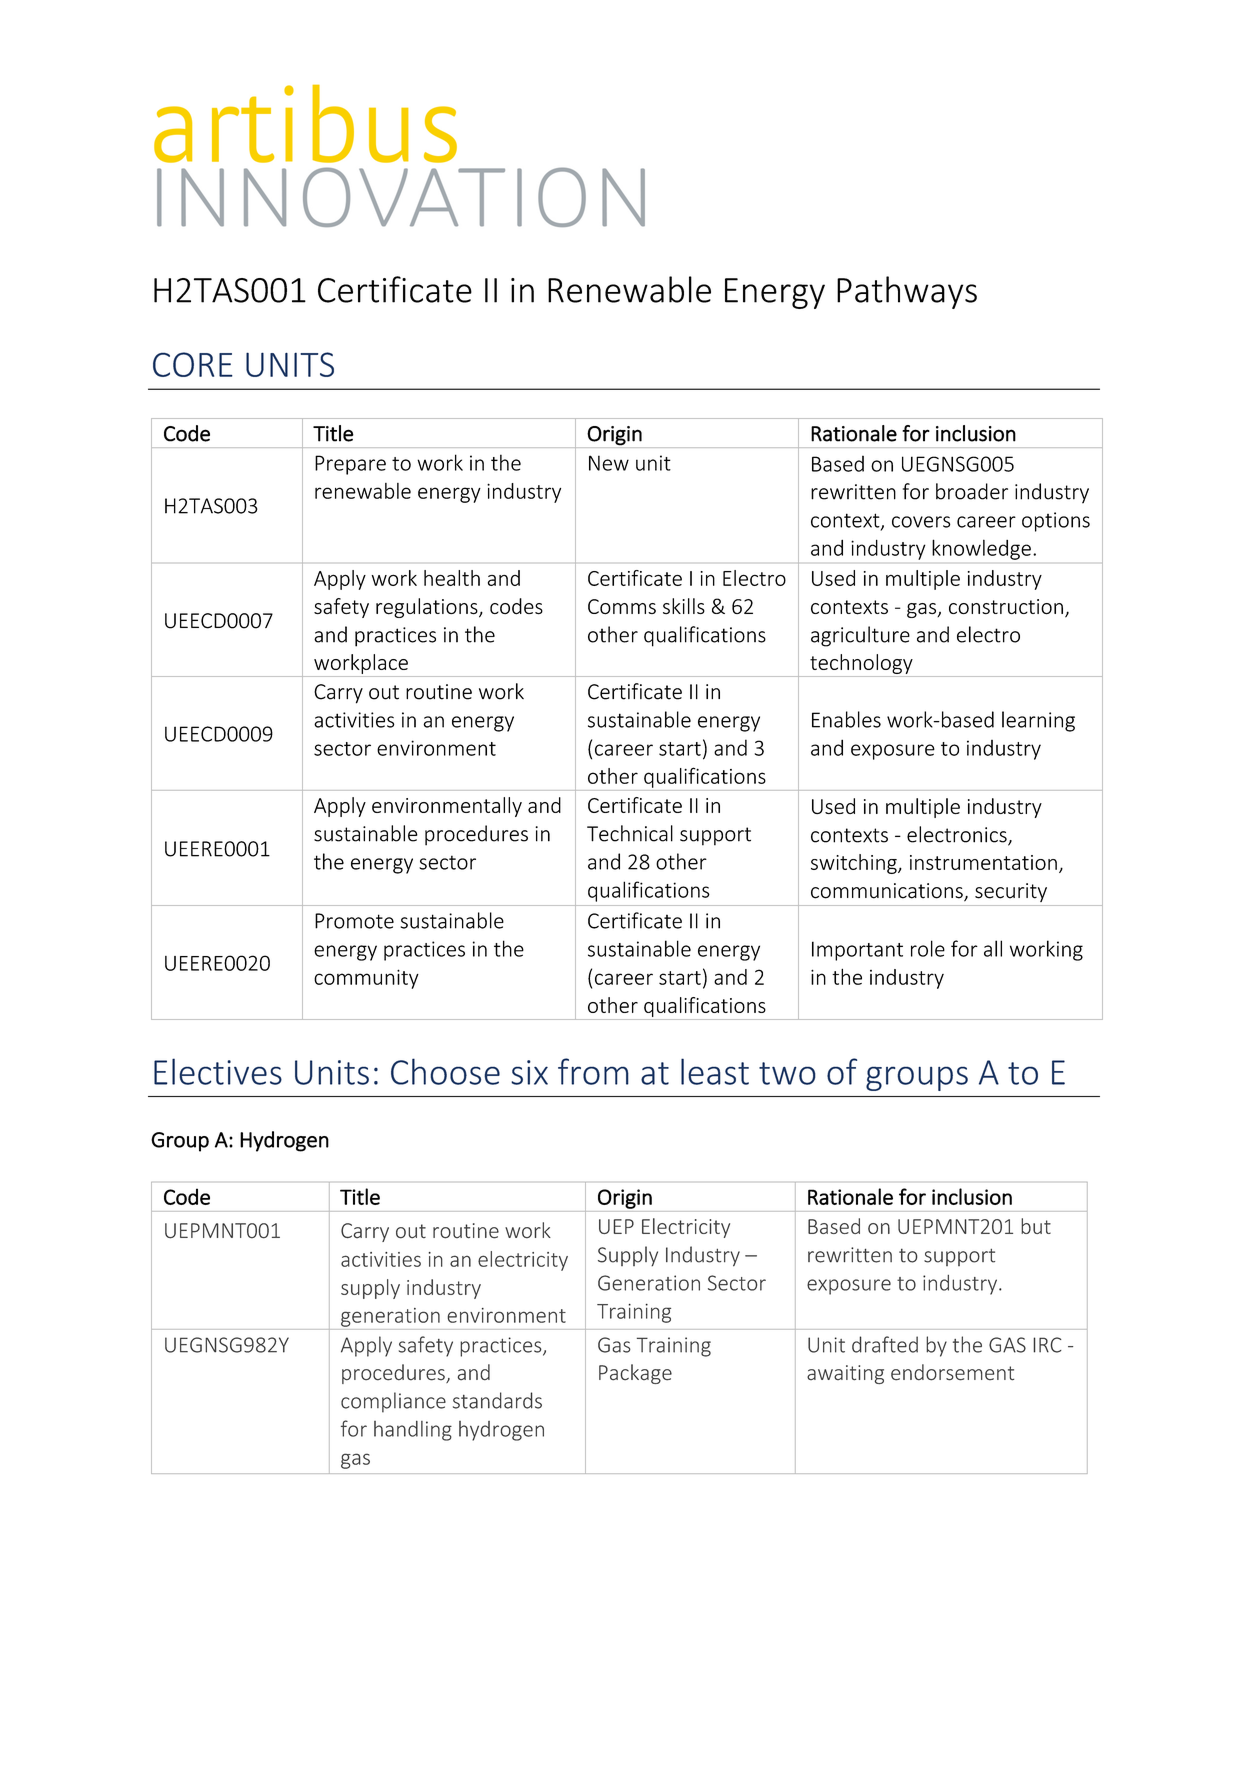 This page has height=1767, width=1248. Describe the element at coordinates (393, 1402) in the page. I see `compliance` at that location.
